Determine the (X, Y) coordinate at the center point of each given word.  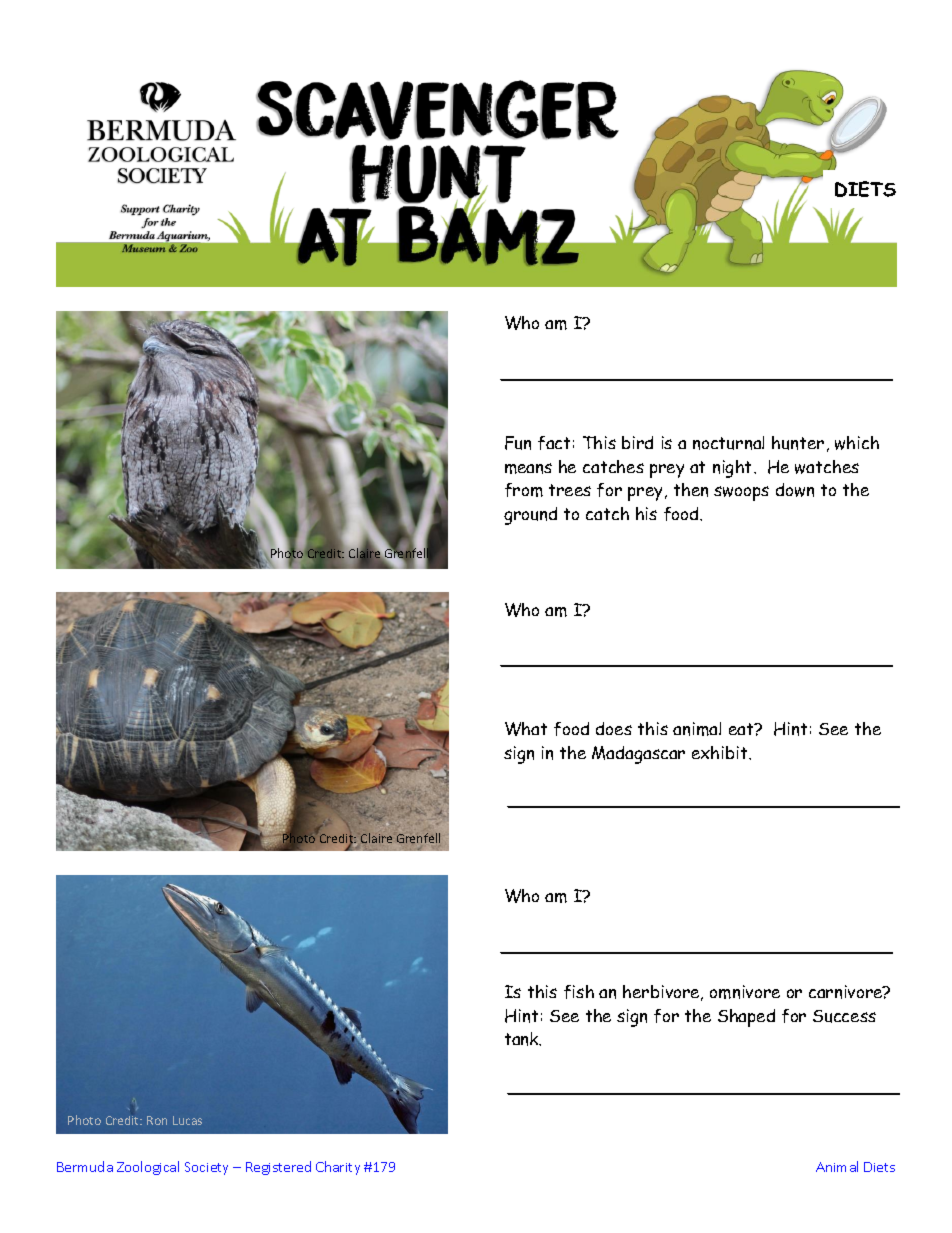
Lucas (187, 1120)
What (526, 729)
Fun (518, 443)
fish (579, 992)
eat (742, 729)
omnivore (745, 992)
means (528, 468)
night (734, 469)
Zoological (148, 1168)
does (614, 728)
